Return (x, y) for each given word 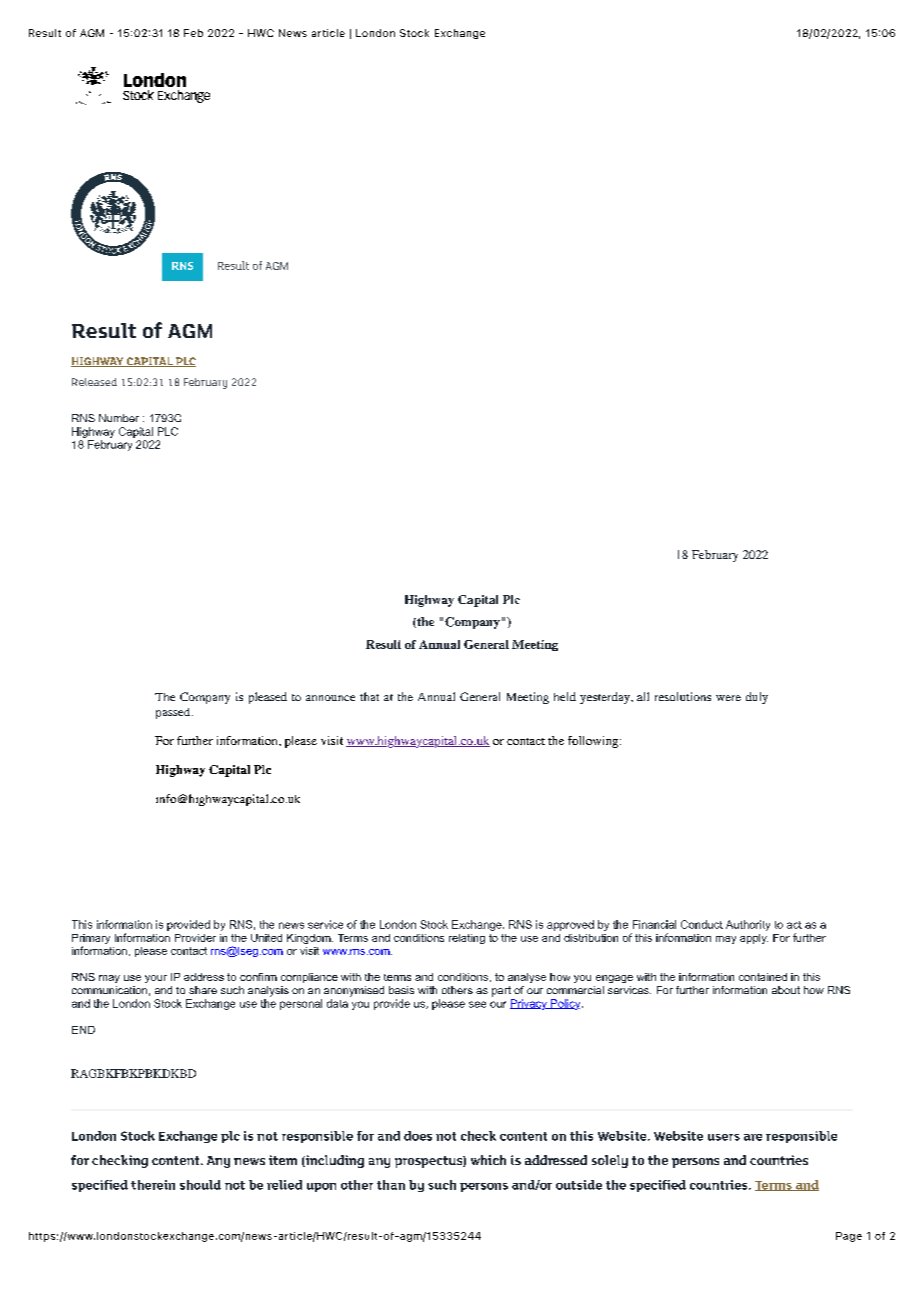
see (477, 1004)
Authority (748, 925)
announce (330, 698)
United (266, 938)
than (391, 1185)
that (369, 696)
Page (849, 1237)
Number (119, 418)
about (786, 990)
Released (94, 382)
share (203, 990)
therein (153, 1185)
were (728, 698)
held (565, 696)
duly (757, 698)
